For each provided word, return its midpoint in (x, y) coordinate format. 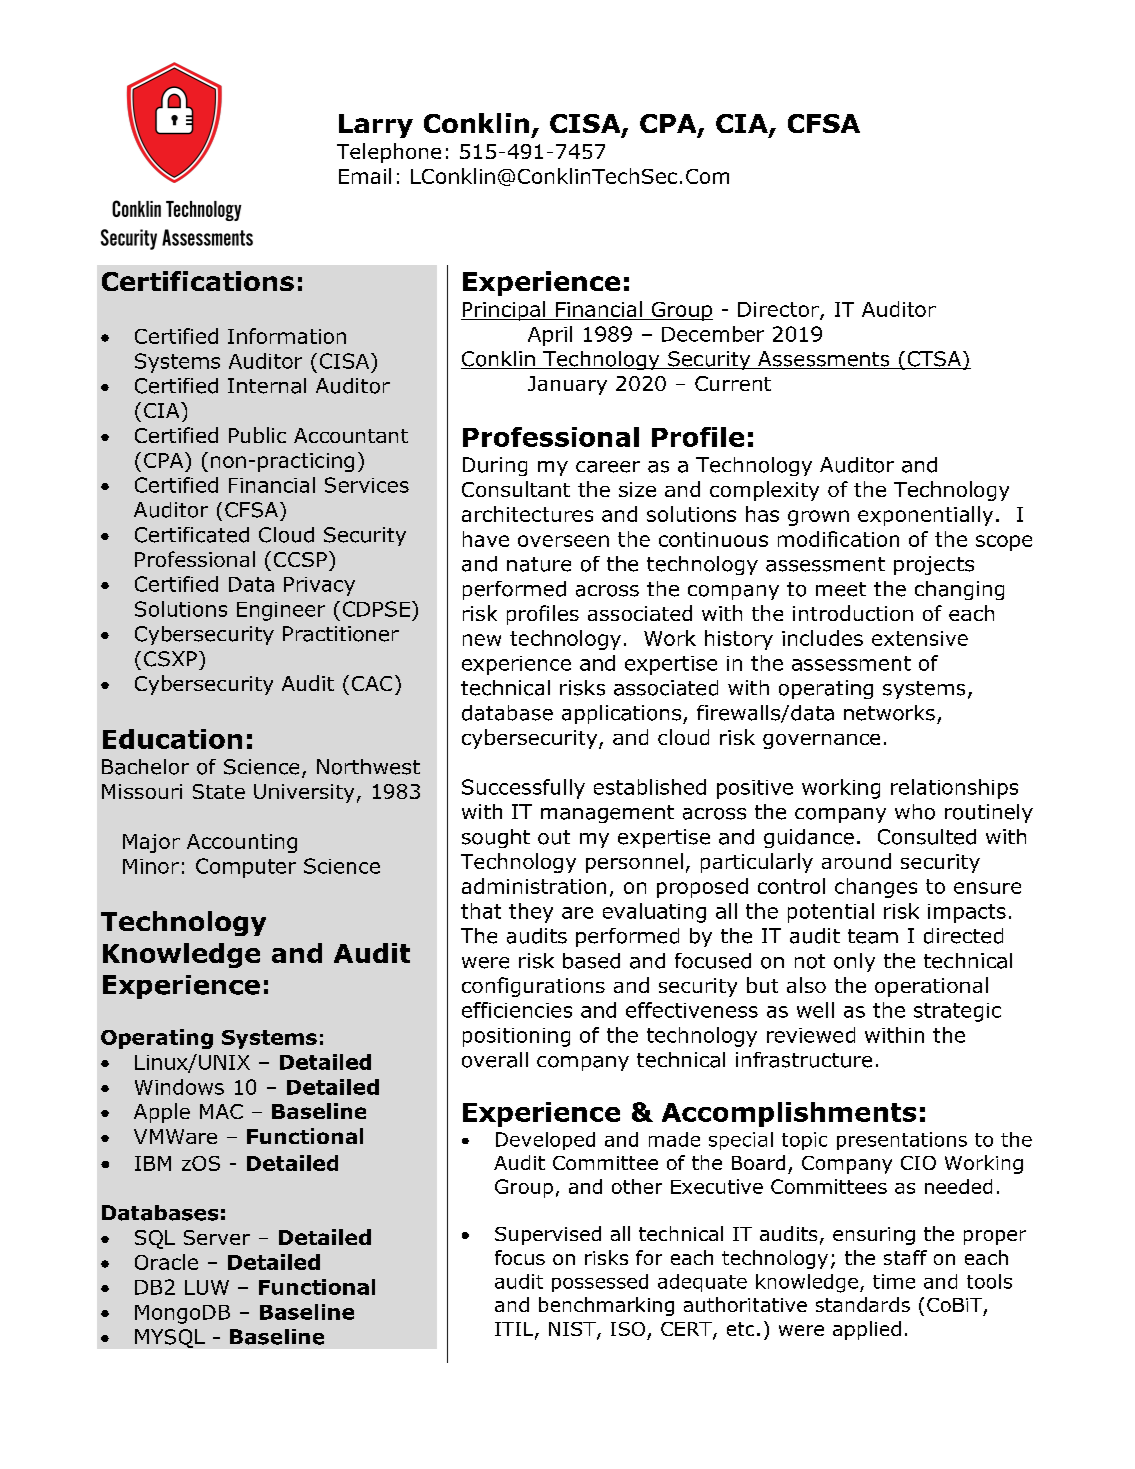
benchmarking (606, 1306)
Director (779, 310)
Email (365, 176)
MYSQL (170, 1338)
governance (821, 741)
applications (621, 714)
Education (172, 739)
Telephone (389, 153)
